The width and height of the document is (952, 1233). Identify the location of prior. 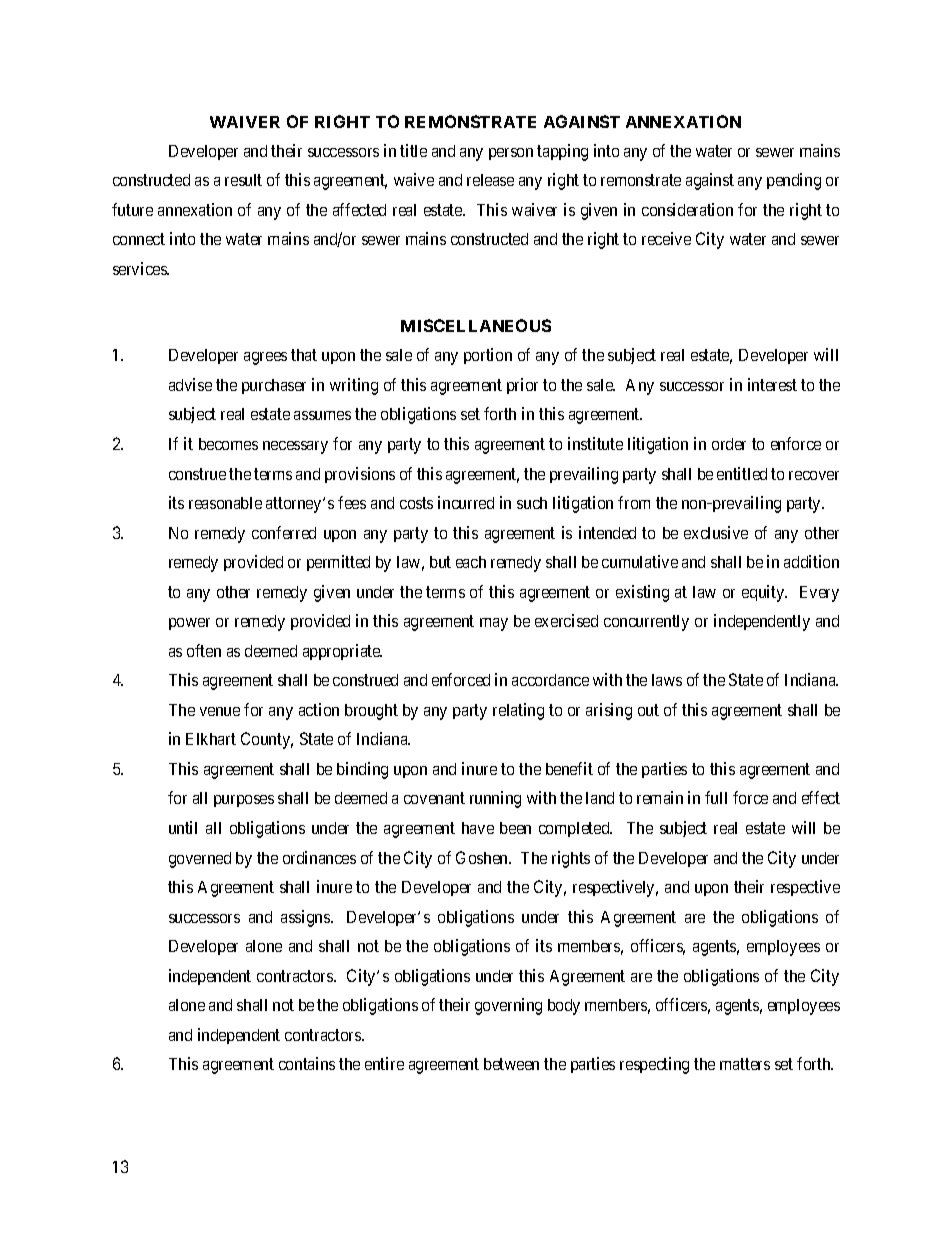
(522, 386).
